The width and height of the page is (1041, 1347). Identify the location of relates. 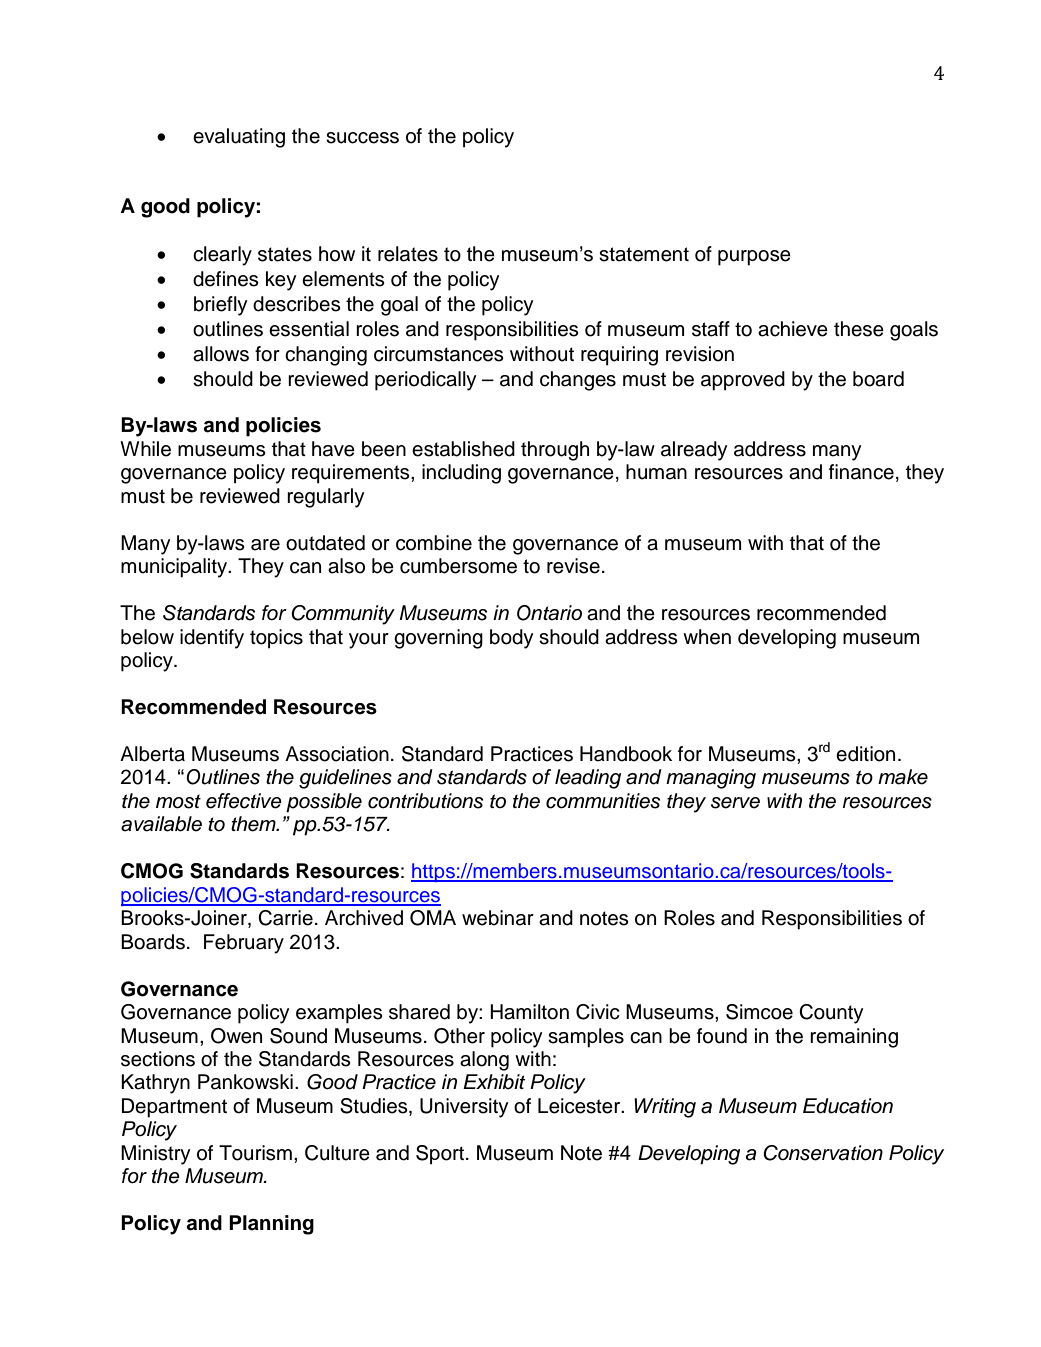
(408, 254).
